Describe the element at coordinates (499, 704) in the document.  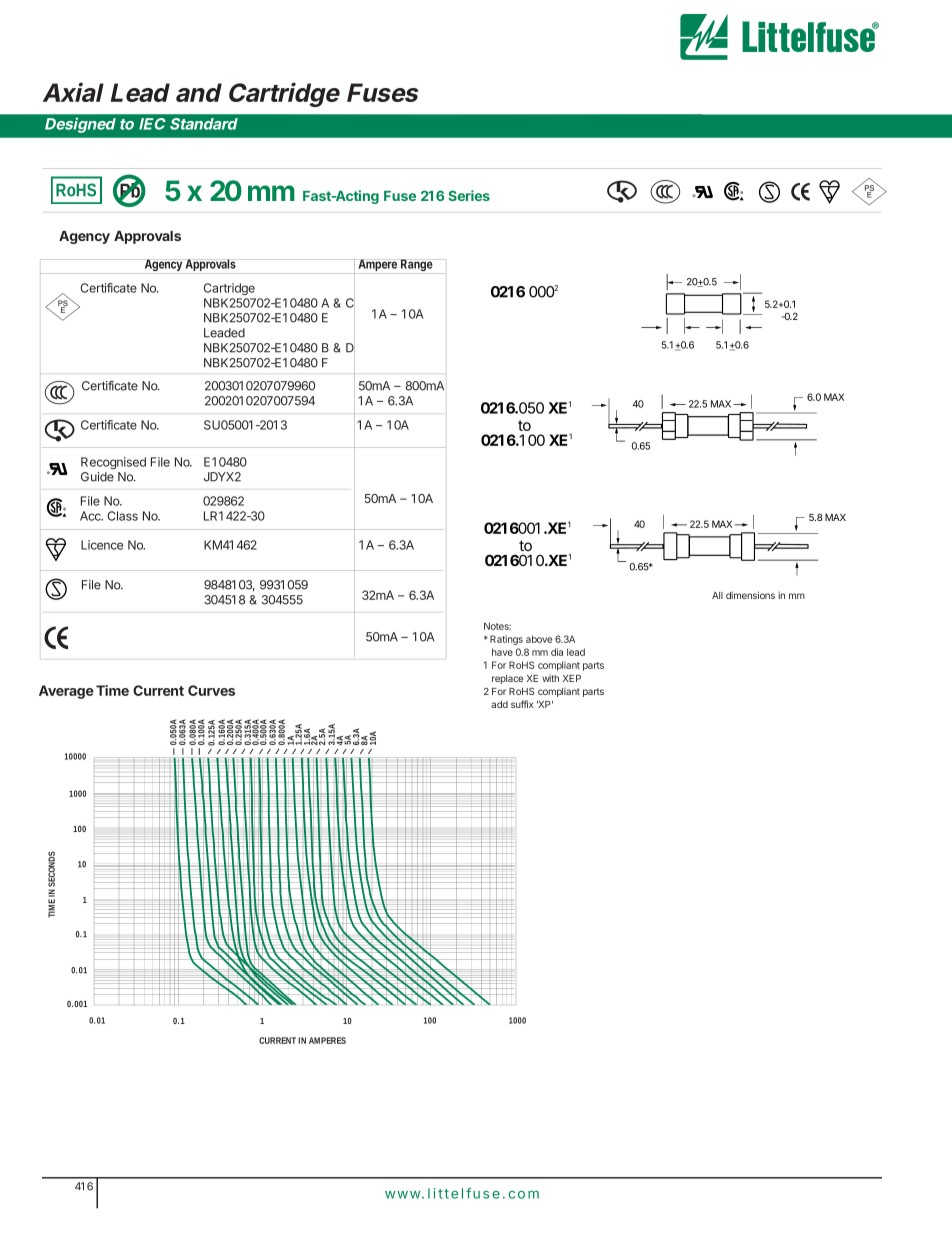
I see `add` at that location.
